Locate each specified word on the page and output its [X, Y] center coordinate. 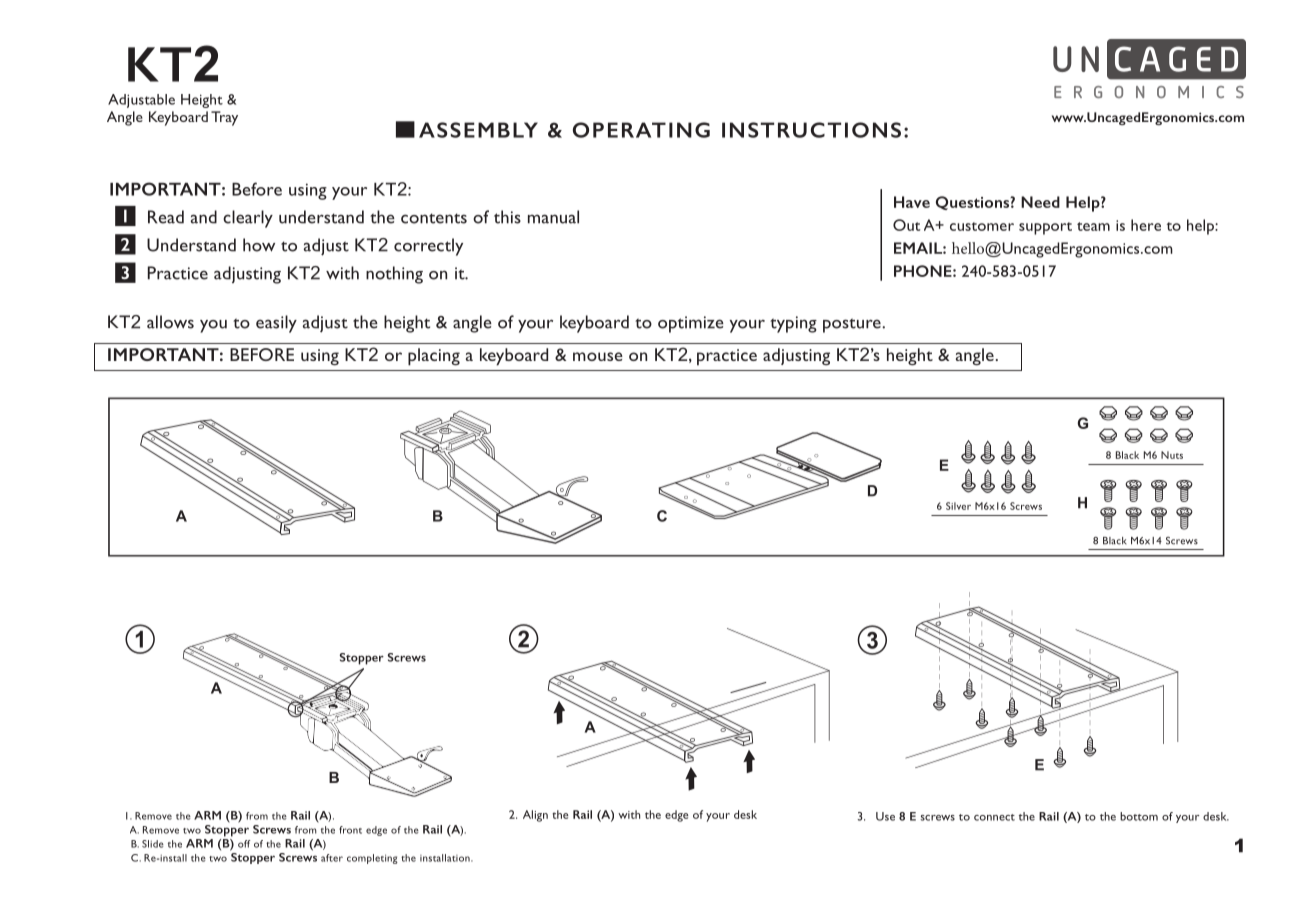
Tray [224, 118]
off [244, 844]
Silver [958, 506]
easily [276, 324]
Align [535, 816]
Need [1040, 202]
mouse [598, 356]
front [350, 830]
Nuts [1172, 455]
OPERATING [641, 130]
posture [853, 325]
